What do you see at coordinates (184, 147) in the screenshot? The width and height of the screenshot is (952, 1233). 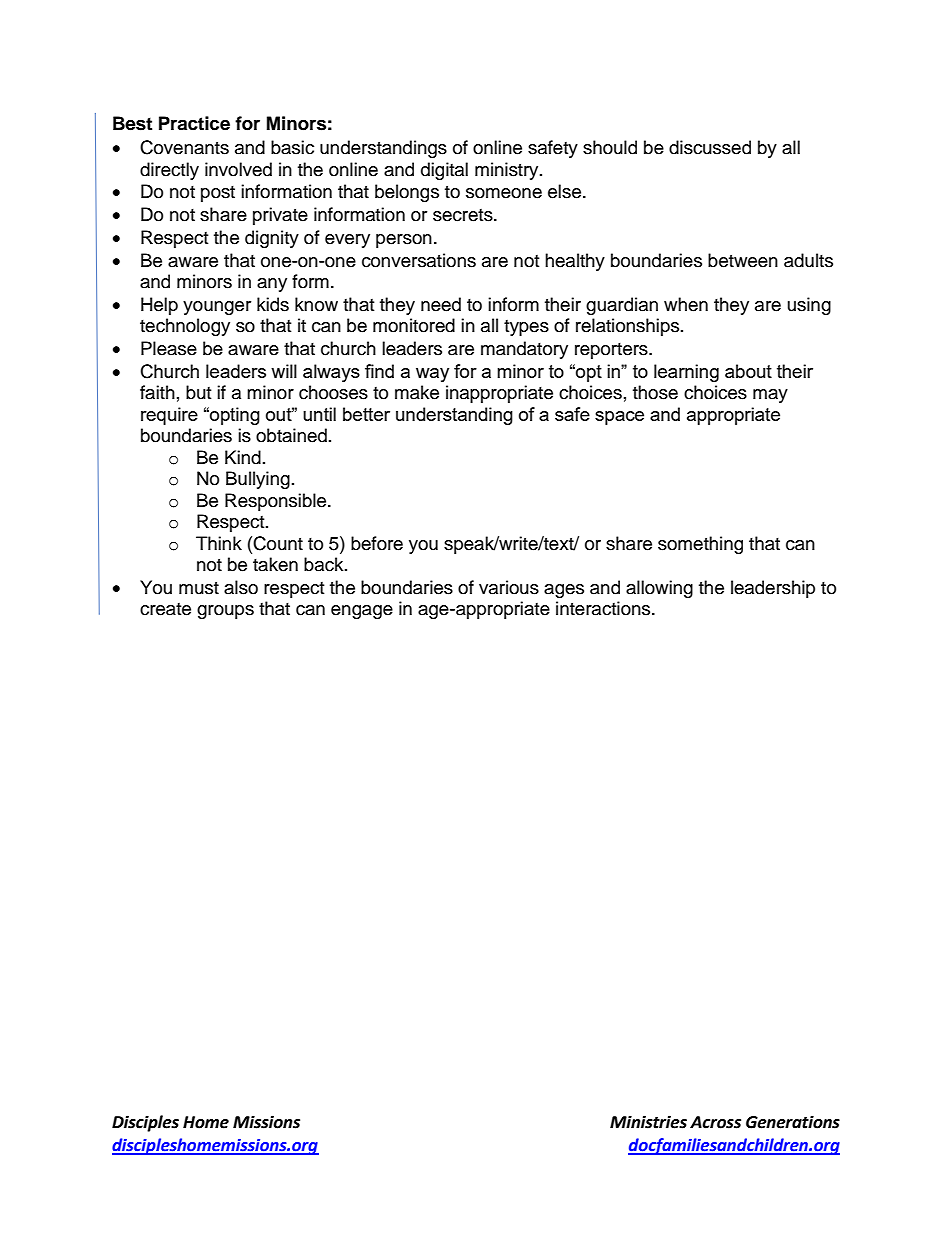 I see `Covenants` at bounding box center [184, 147].
